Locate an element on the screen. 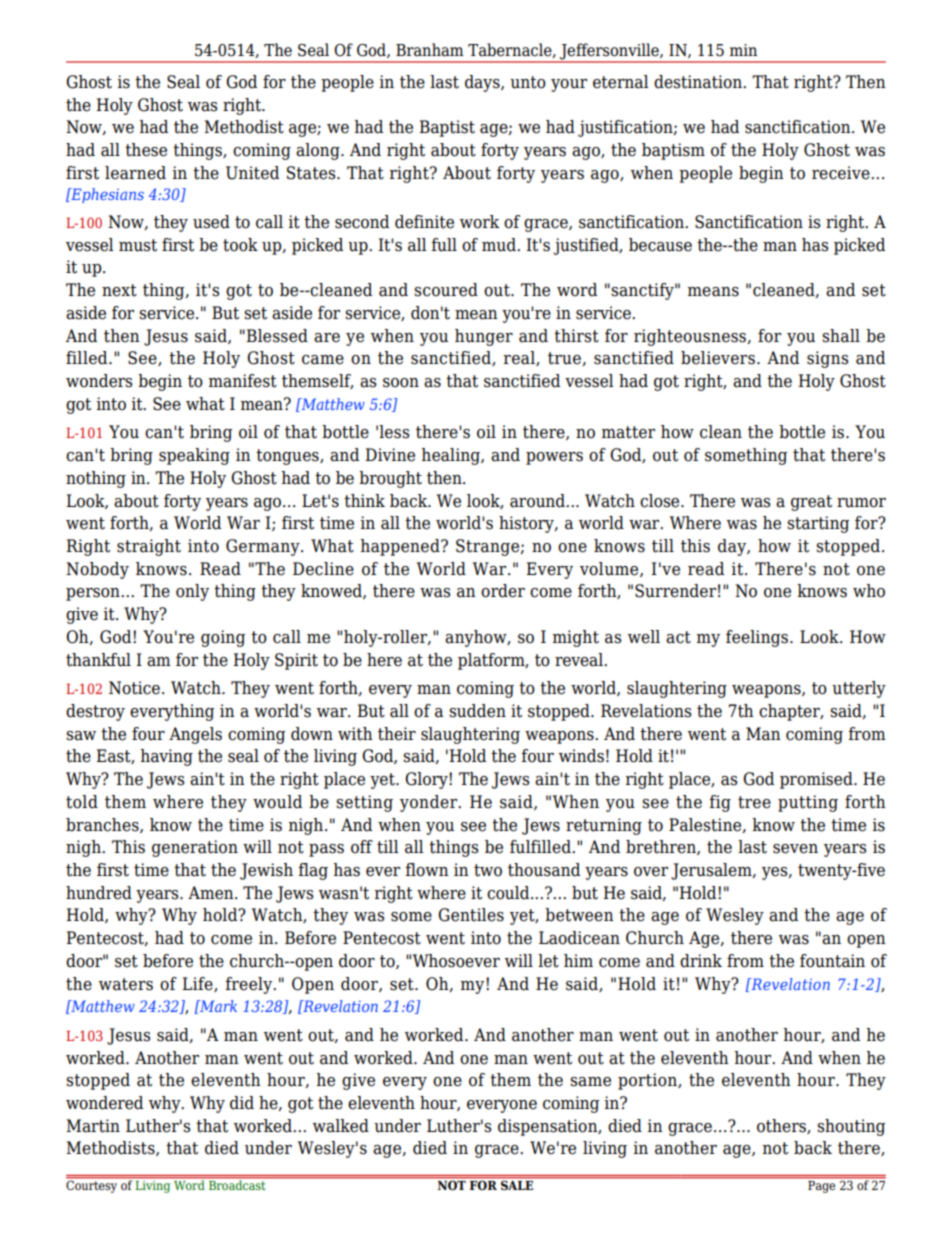 This screenshot has width=952, height=1233. going is located at coordinates (223, 638).
